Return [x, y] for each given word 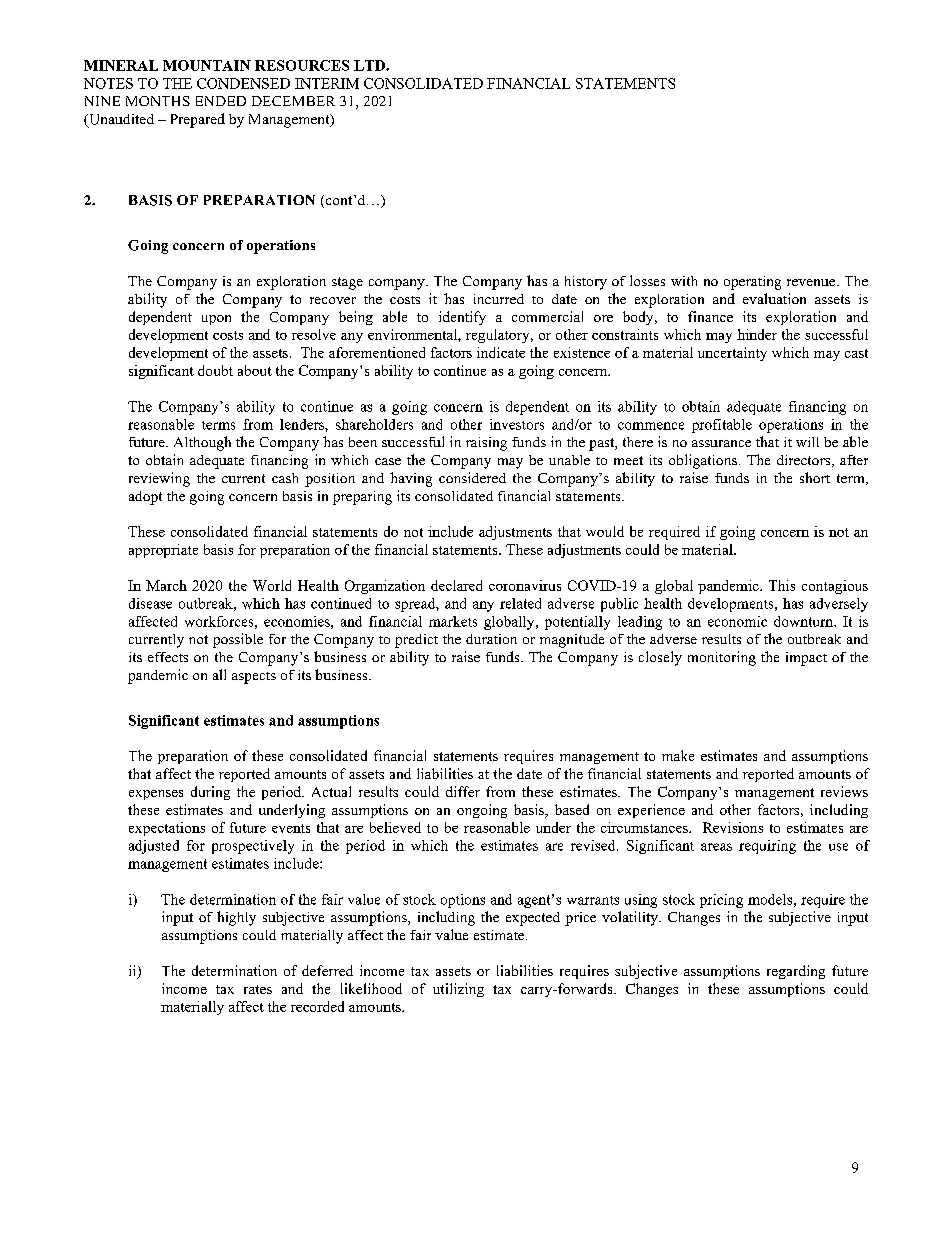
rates [258, 989]
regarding [796, 972]
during [210, 793]
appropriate [163, 551]
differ [463, 791]
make [678, 755]
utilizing [458, 990]
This [782, 585]
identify [462, 318]
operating [752, 283]
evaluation [774, 298]
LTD [370, 65]
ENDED [221, 101]
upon [216, 320]
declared [456, 585]
